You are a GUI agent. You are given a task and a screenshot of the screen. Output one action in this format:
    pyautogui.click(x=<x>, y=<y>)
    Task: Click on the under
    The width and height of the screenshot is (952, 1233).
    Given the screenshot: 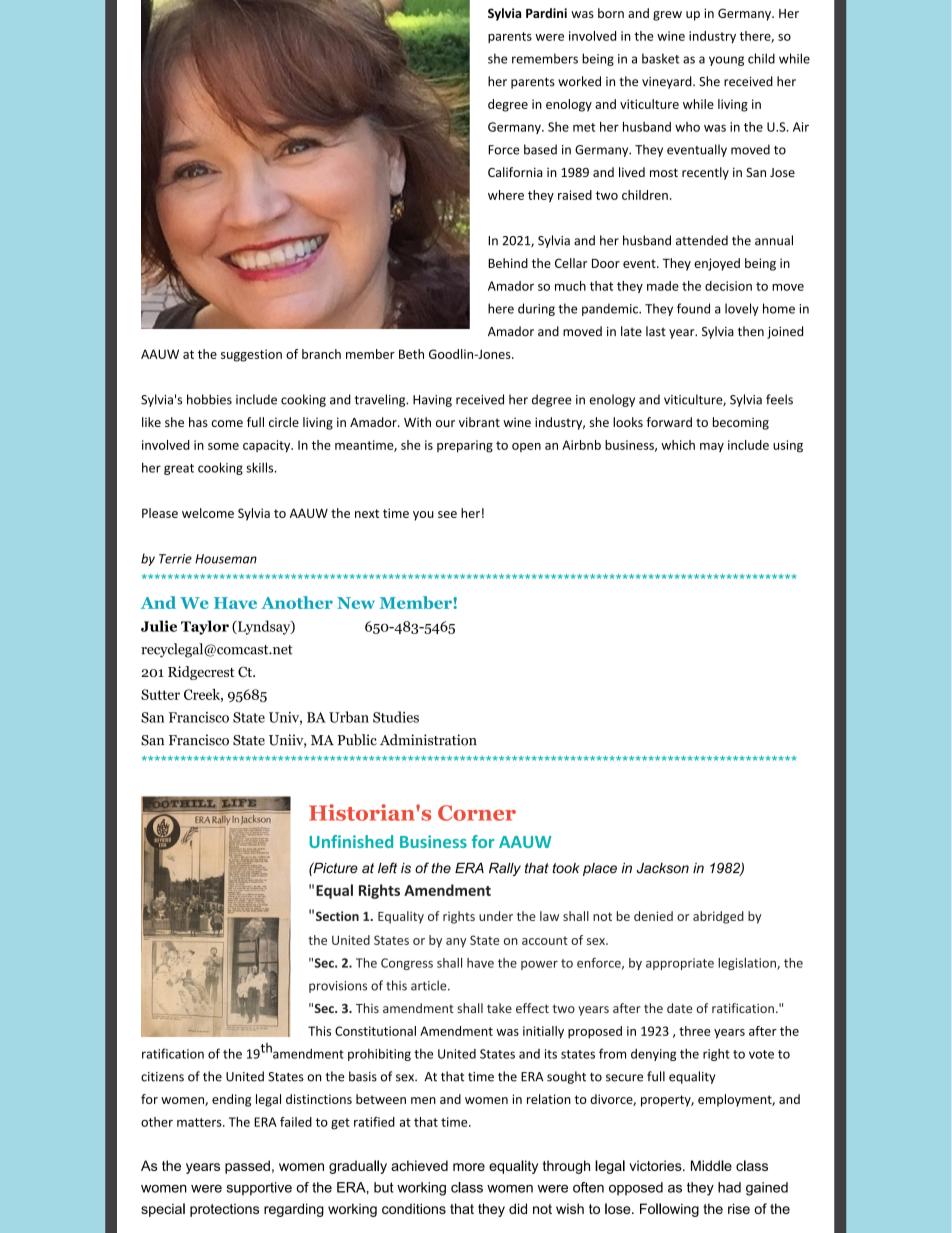 What is the action you would take?
    pyautogui.click(x=496, y=916)
